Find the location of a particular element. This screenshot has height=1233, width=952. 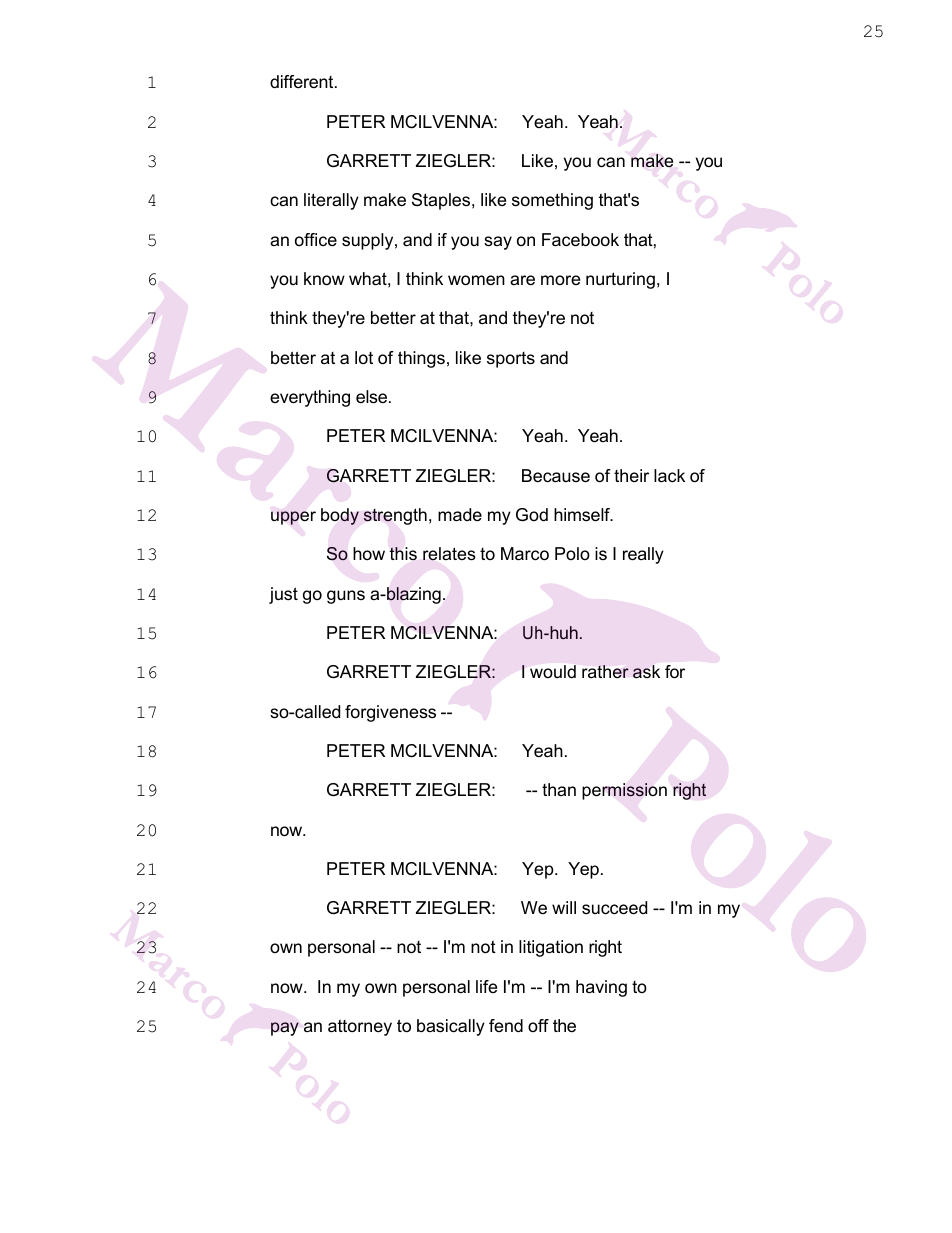

body is located at coordinates (340, 516).
